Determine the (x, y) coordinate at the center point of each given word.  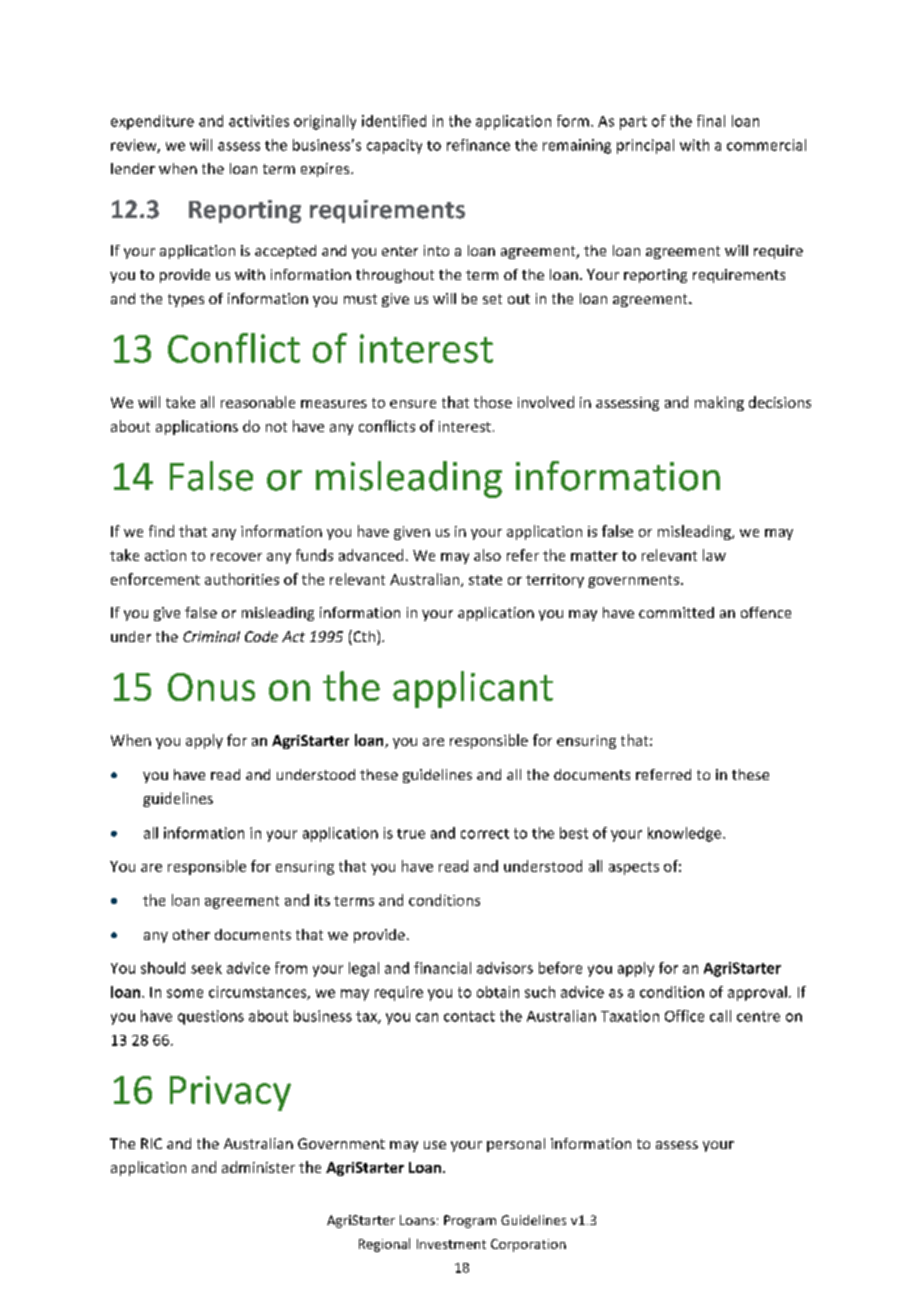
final (711, 121)
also (487, 555)
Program (470, 1221)
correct (485, 834)
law (714, 555)
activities (259, 121)
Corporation (528, 1245)
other (191, 934)
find (161, 531)
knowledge (686, 834)
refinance (478, 145)
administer (258, 1167)
